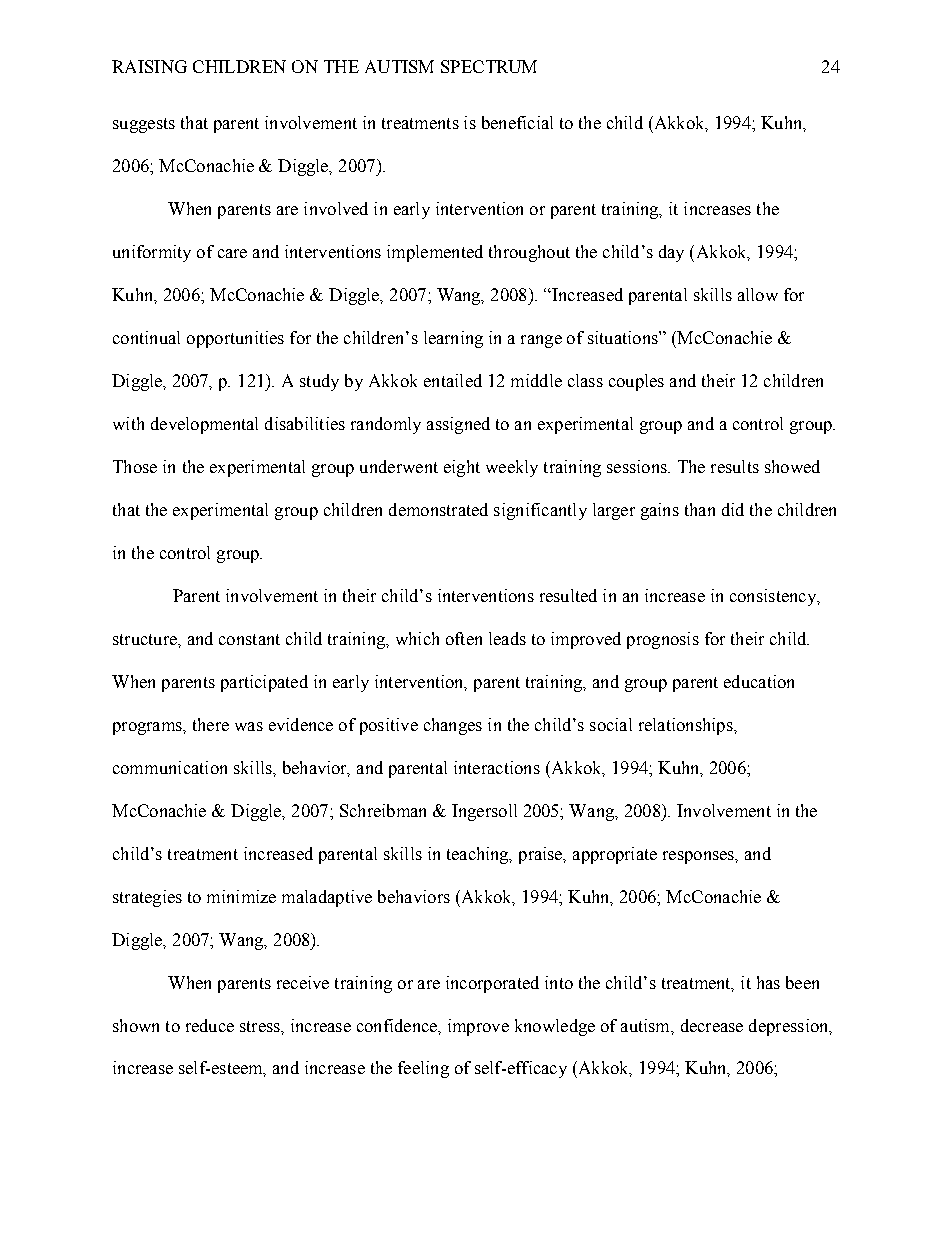  Describe the element at coordinates (210, 1025) in the screenshot. I see `reduce` at that location.
